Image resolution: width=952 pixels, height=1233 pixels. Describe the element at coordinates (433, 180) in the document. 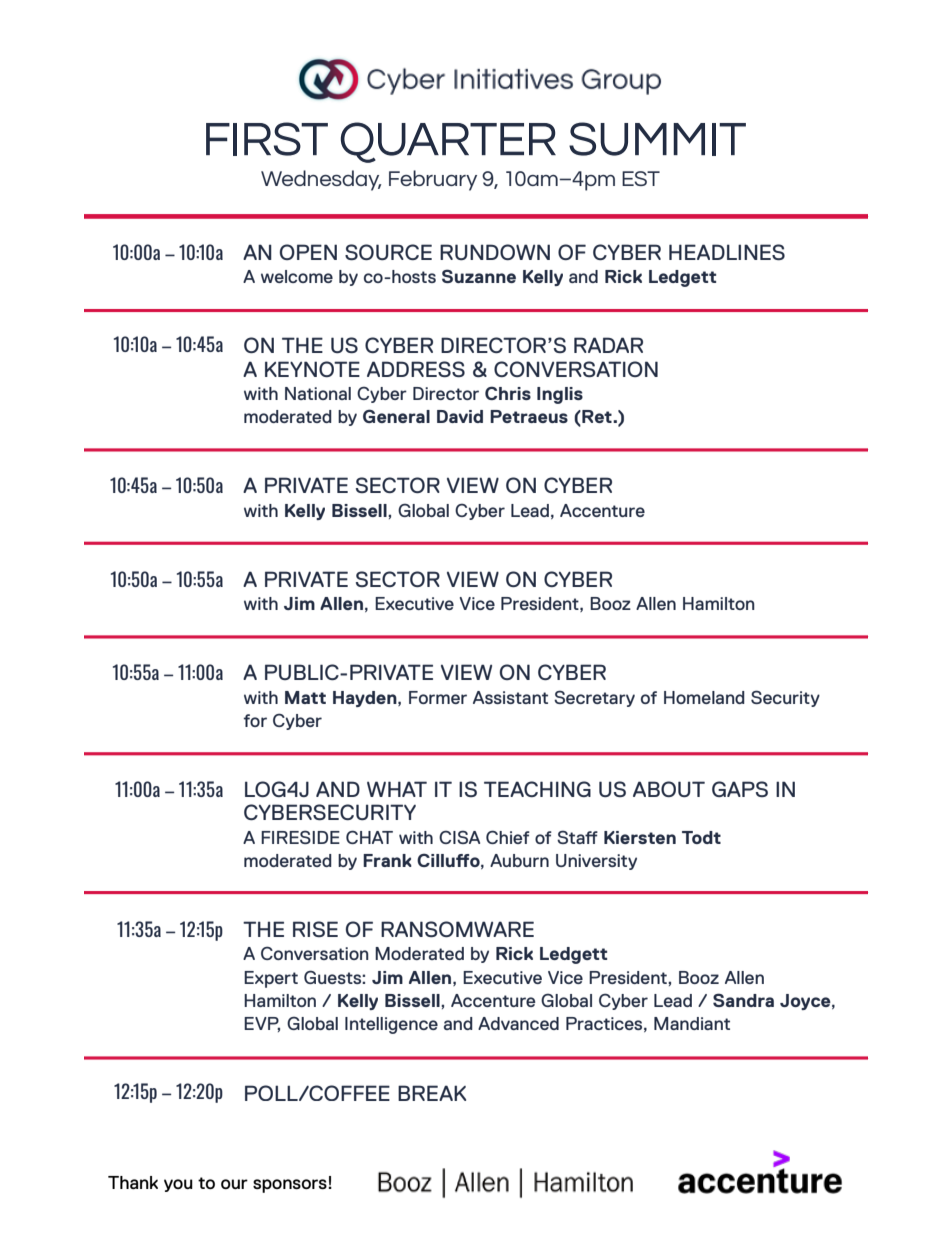

I see `February` at that location.
